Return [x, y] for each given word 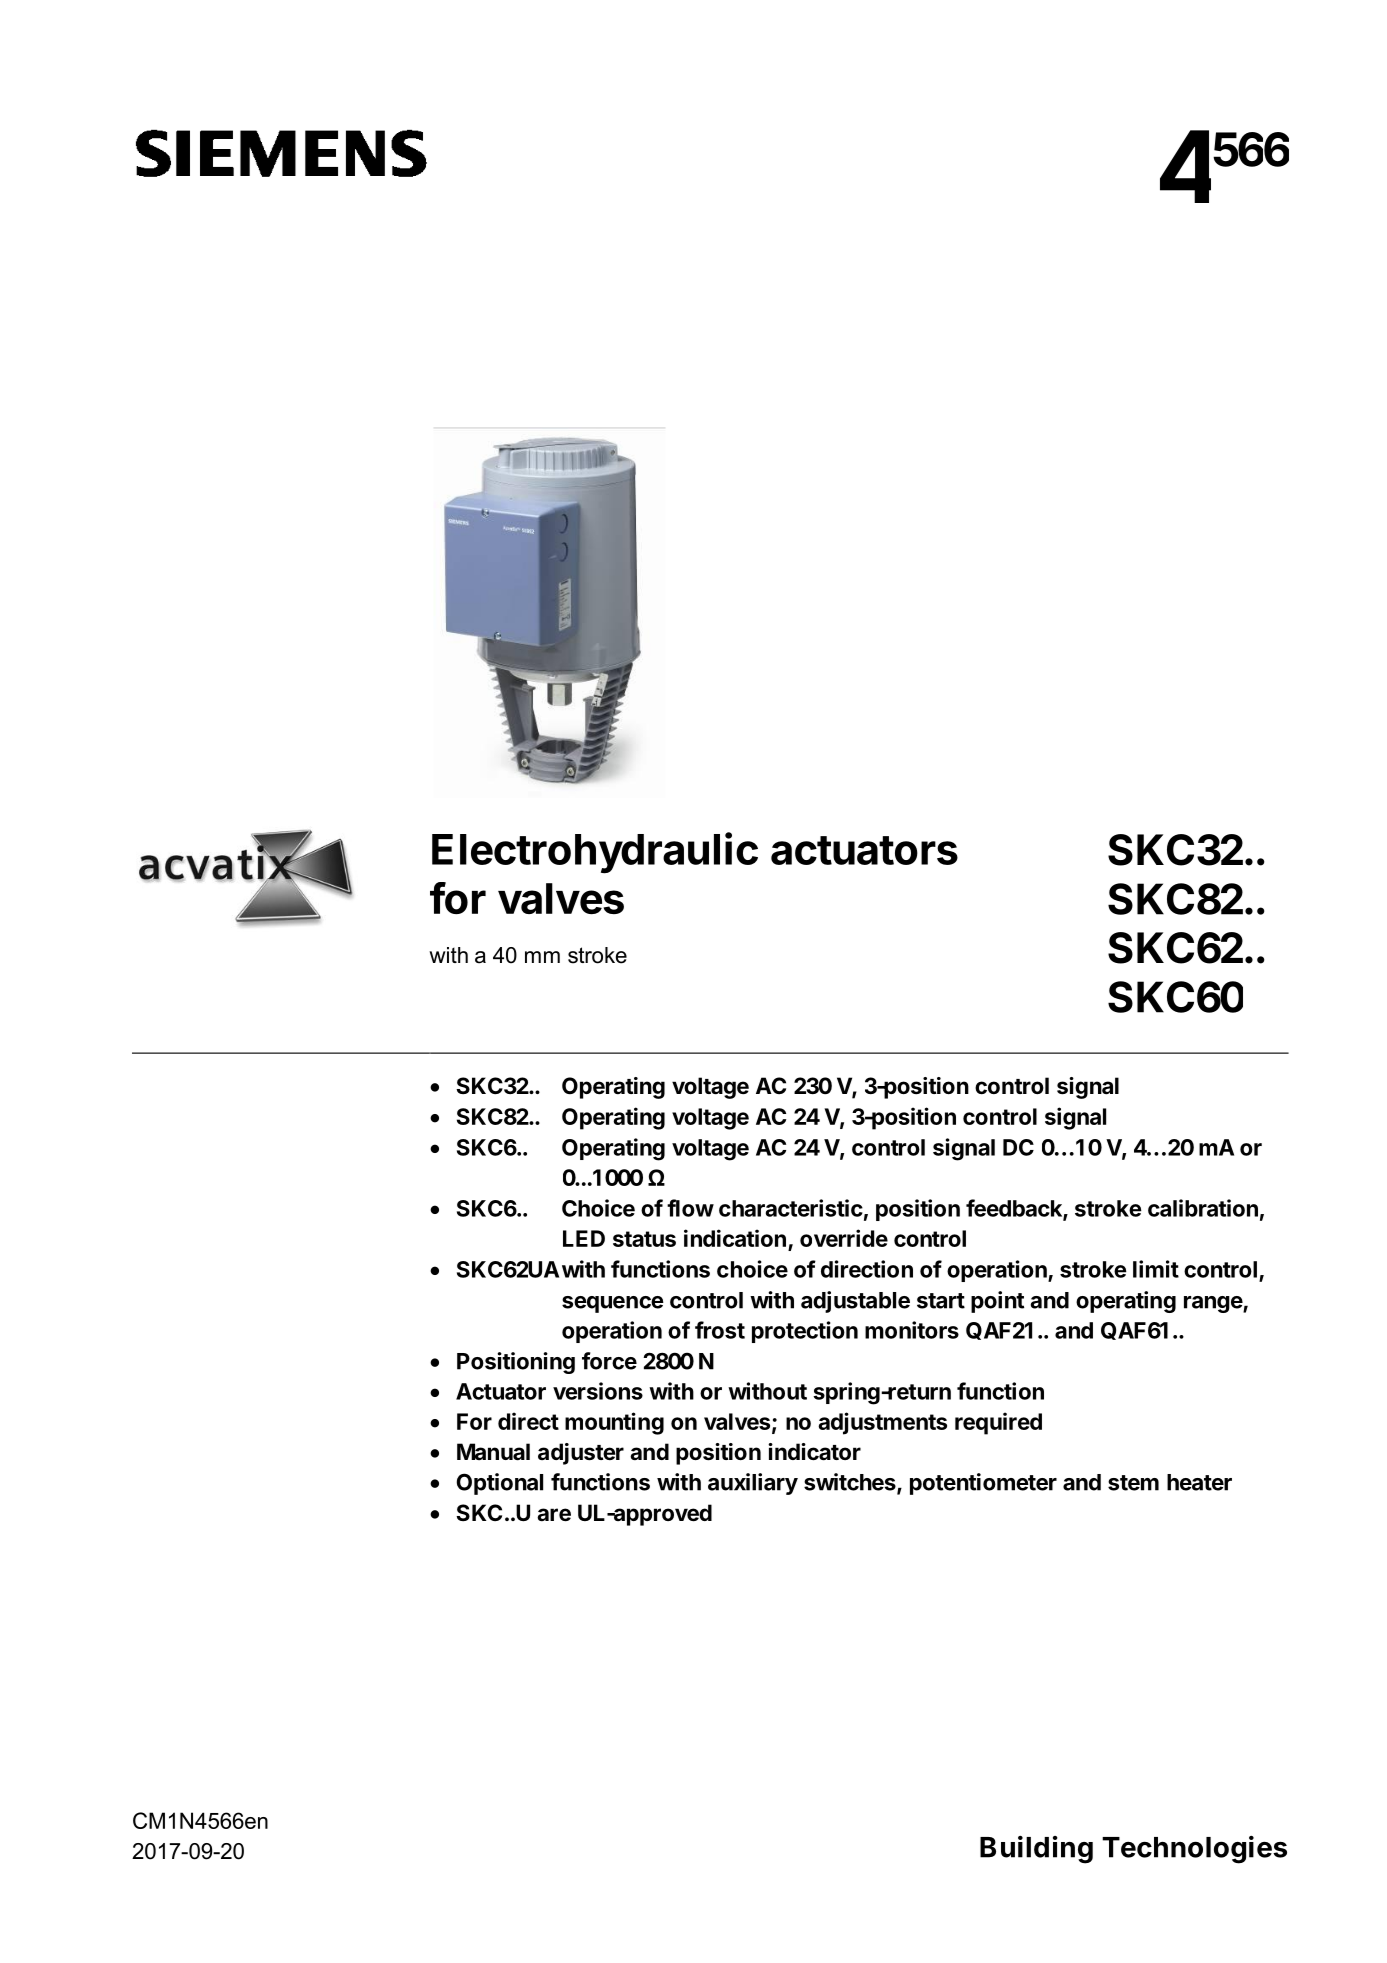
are [554, 1515]
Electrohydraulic [595, 853]
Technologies [1194, 1850]
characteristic [791, 1208]
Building [1036, 1850]
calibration [1203, 1208]
